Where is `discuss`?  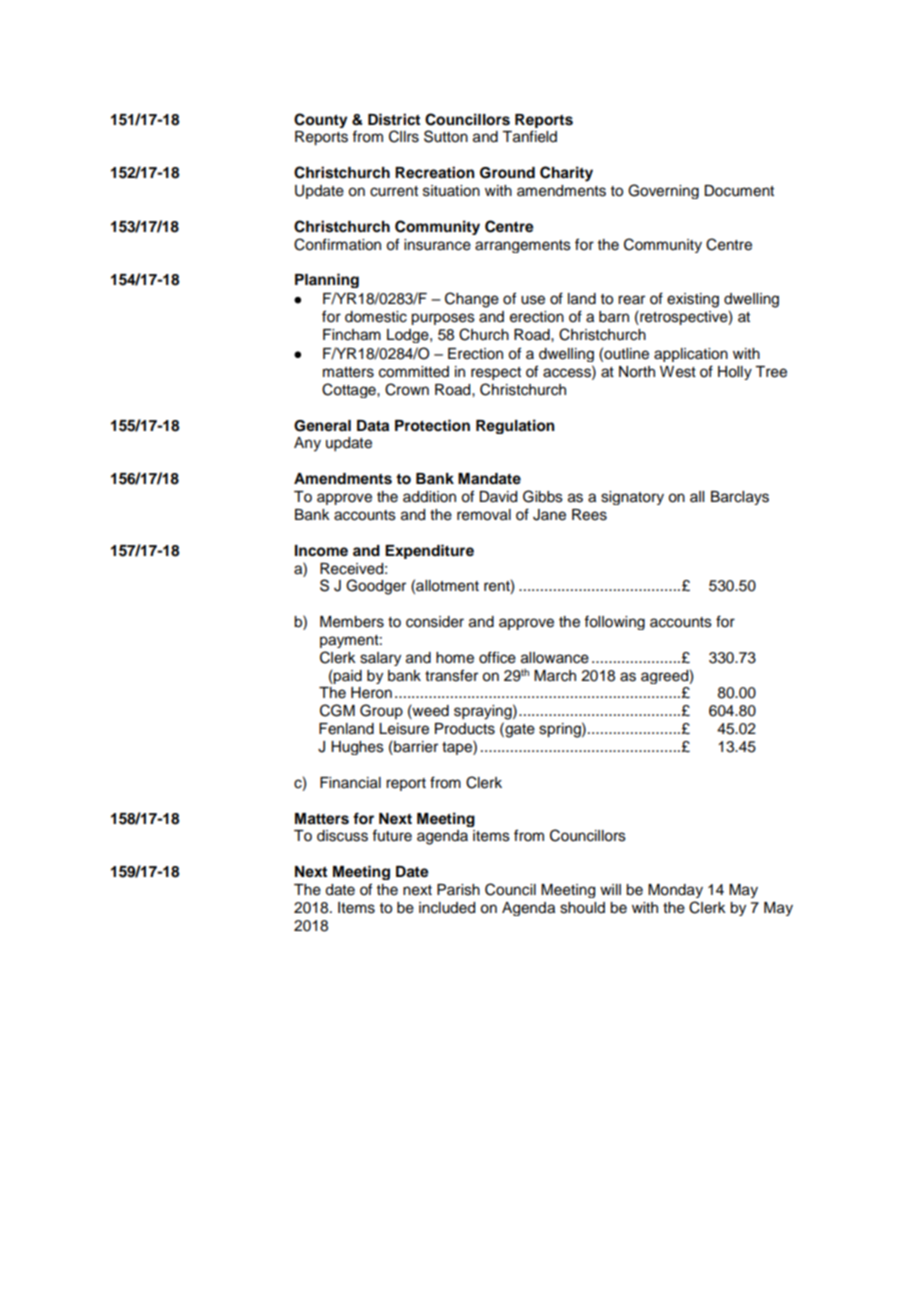
discuss is located at coordinates (342, 836).
